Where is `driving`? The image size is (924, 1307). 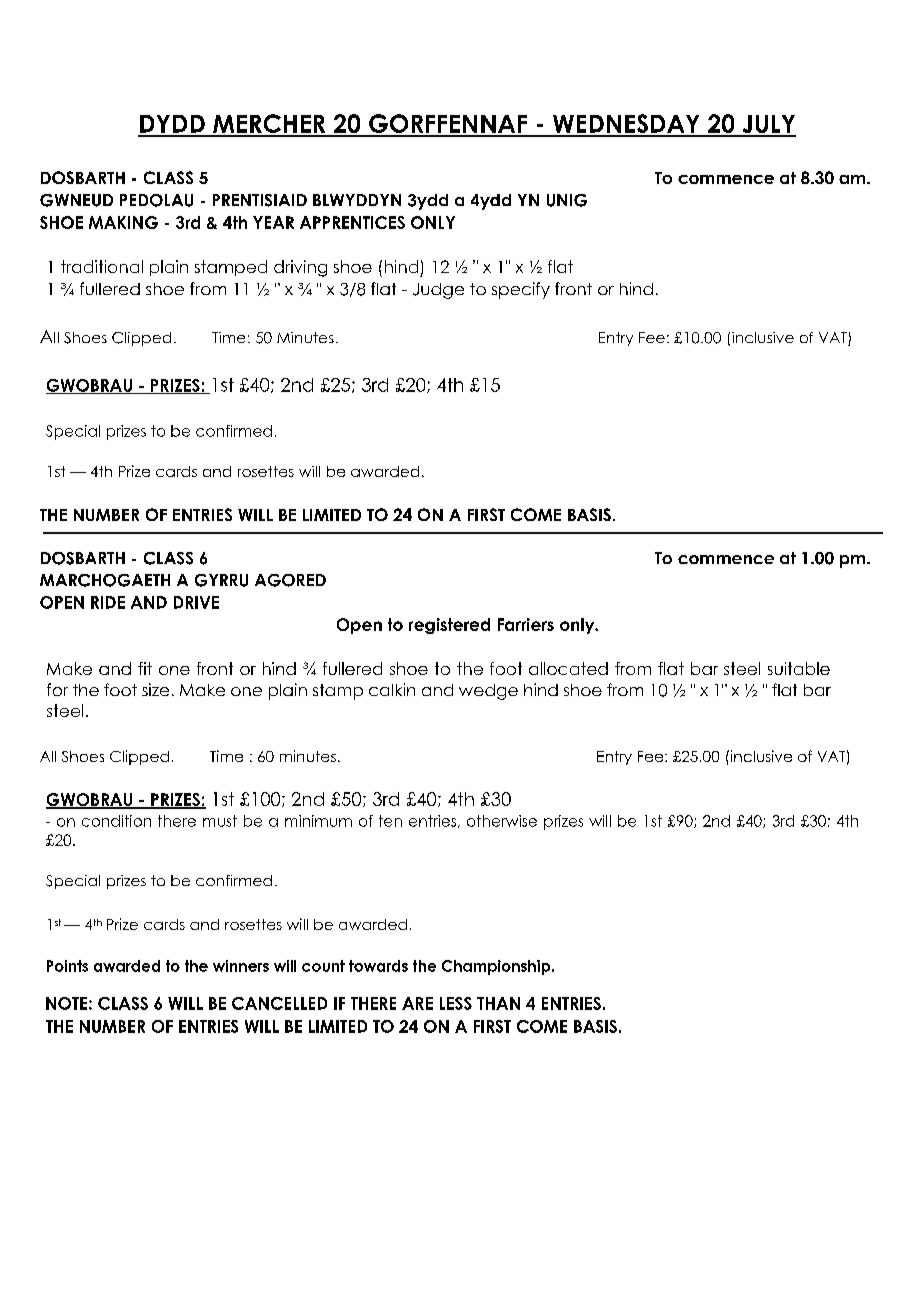
driving is located at coordinates (300, 268).
